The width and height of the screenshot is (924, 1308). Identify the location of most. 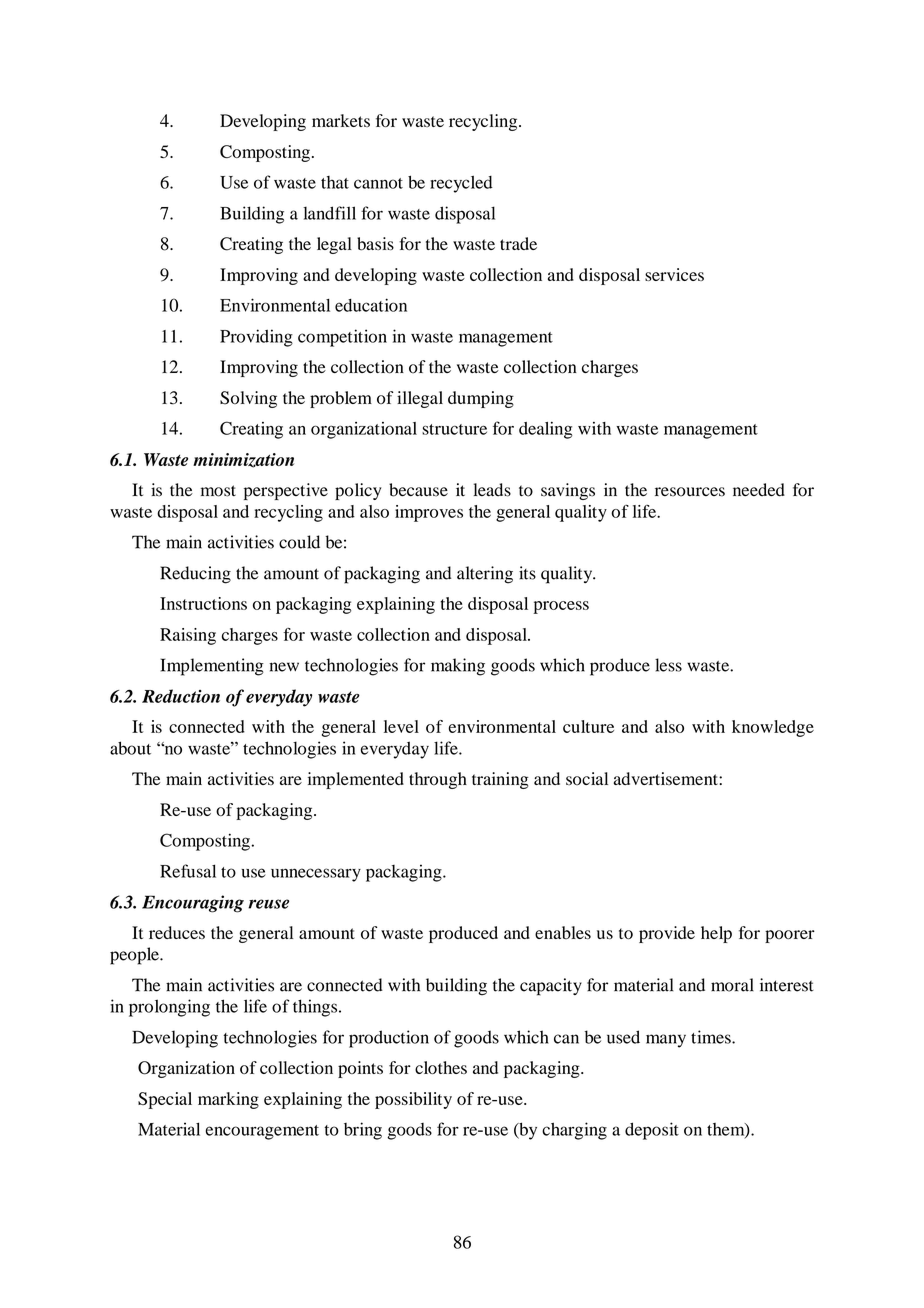
(218, 491).
